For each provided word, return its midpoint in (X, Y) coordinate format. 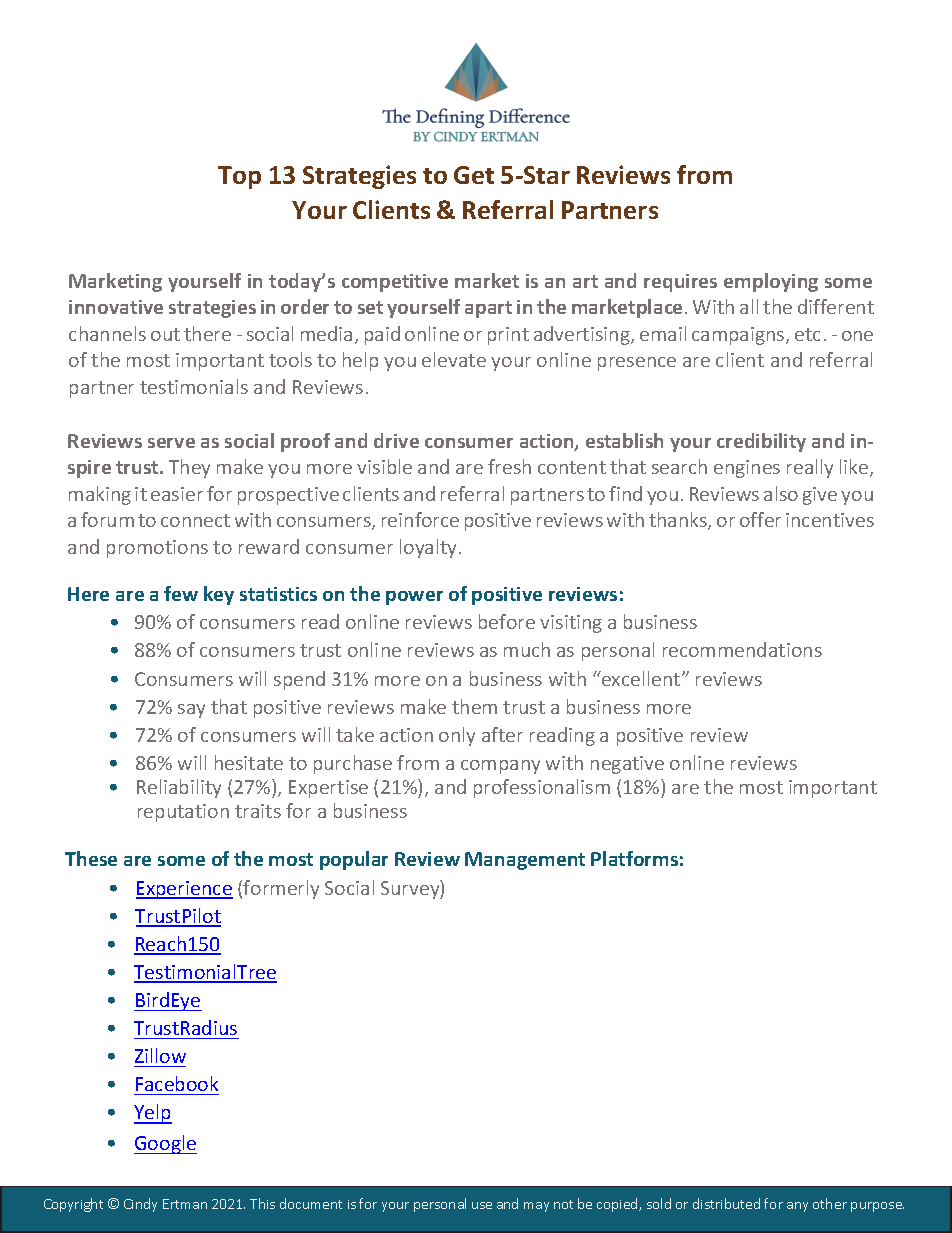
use (482, 1205)
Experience (184, 890)
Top (239, 177)
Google (165, 1144)
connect (195, 520)
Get (474, 175)
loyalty (430, 548)
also (781, 493)
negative (627, 765)
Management (525, 861)
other (830, 1203)
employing (771, 282)
